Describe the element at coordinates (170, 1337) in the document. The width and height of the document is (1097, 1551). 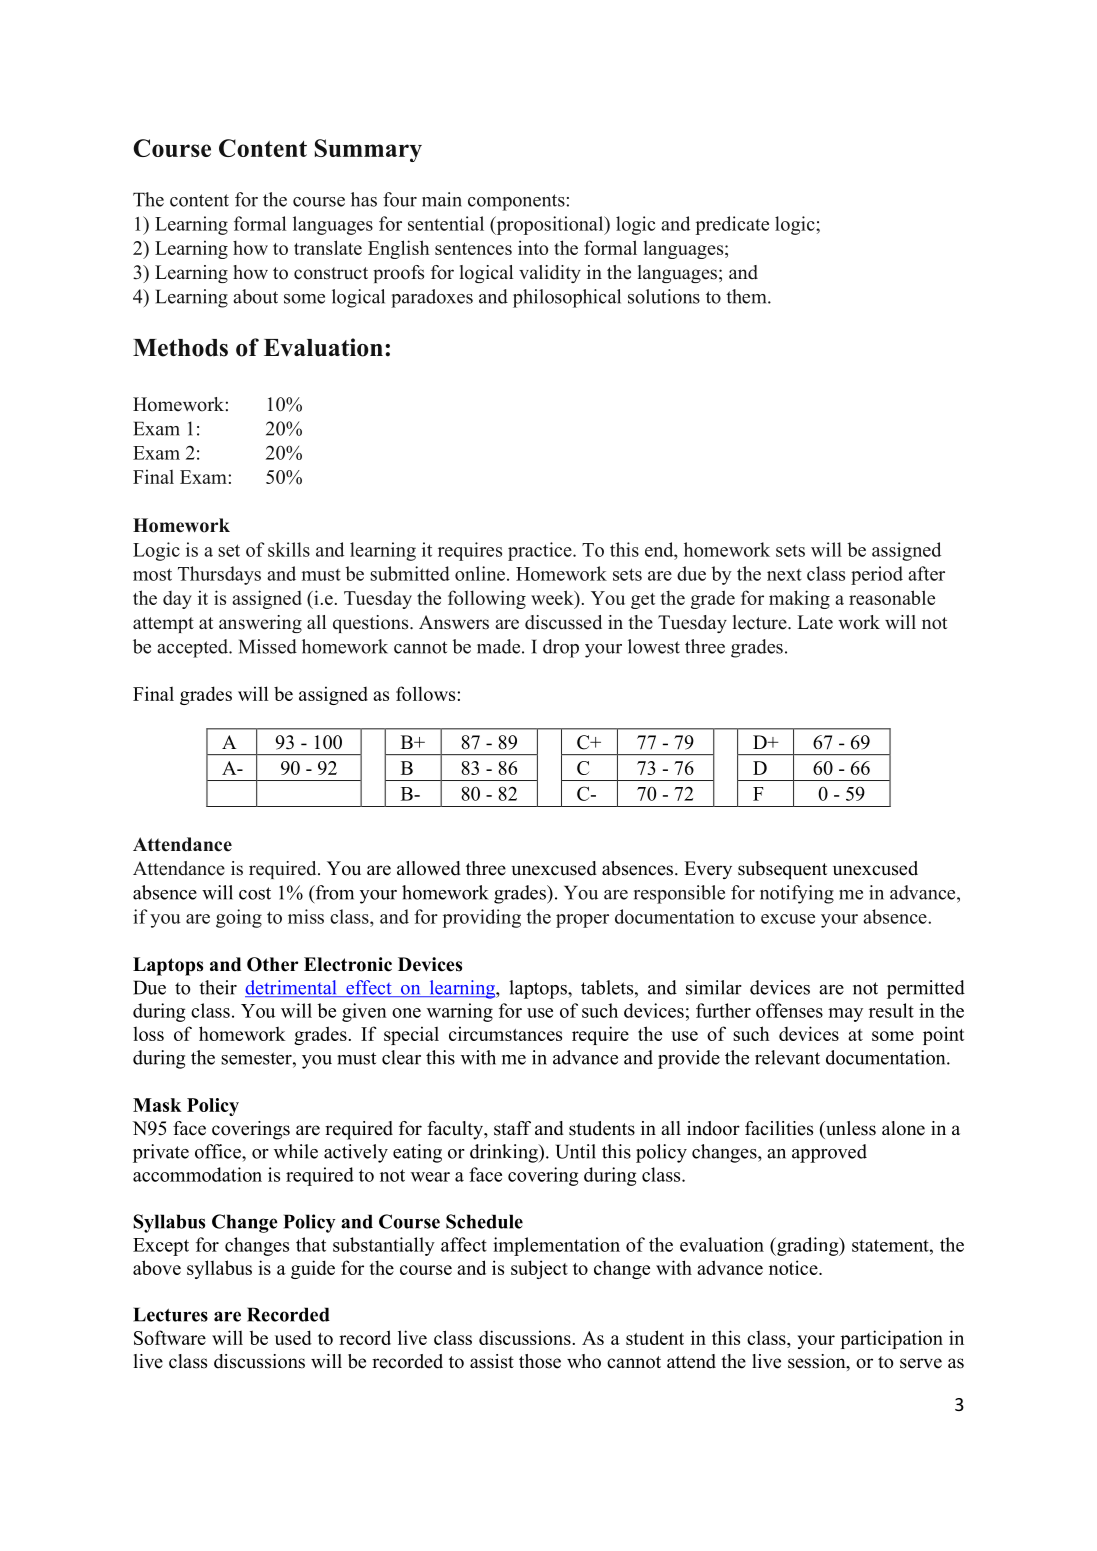
I see `Software` at that location.
